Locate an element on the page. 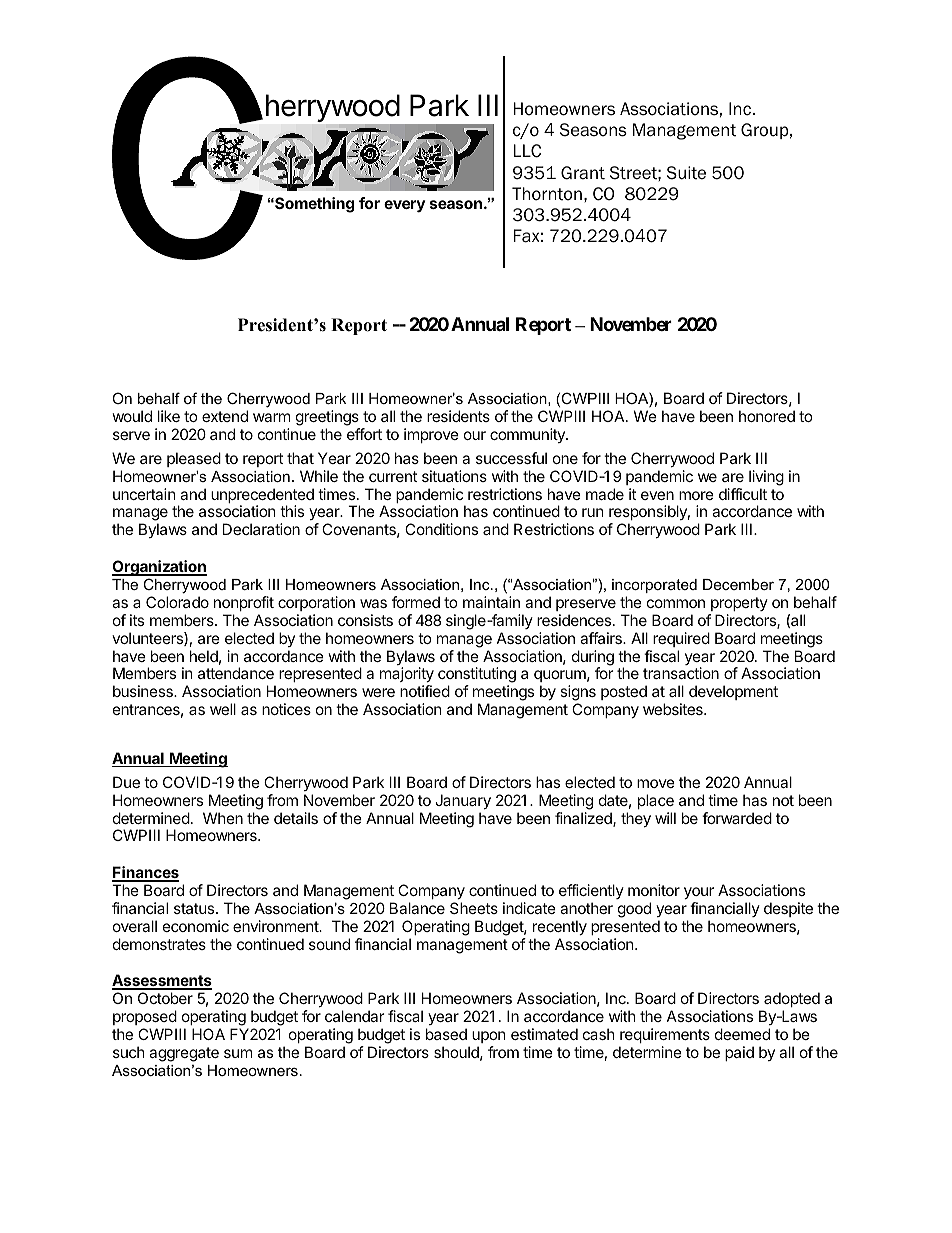 This image has height=1233, width=952. deemed is located at coordinates (742, 1034).
